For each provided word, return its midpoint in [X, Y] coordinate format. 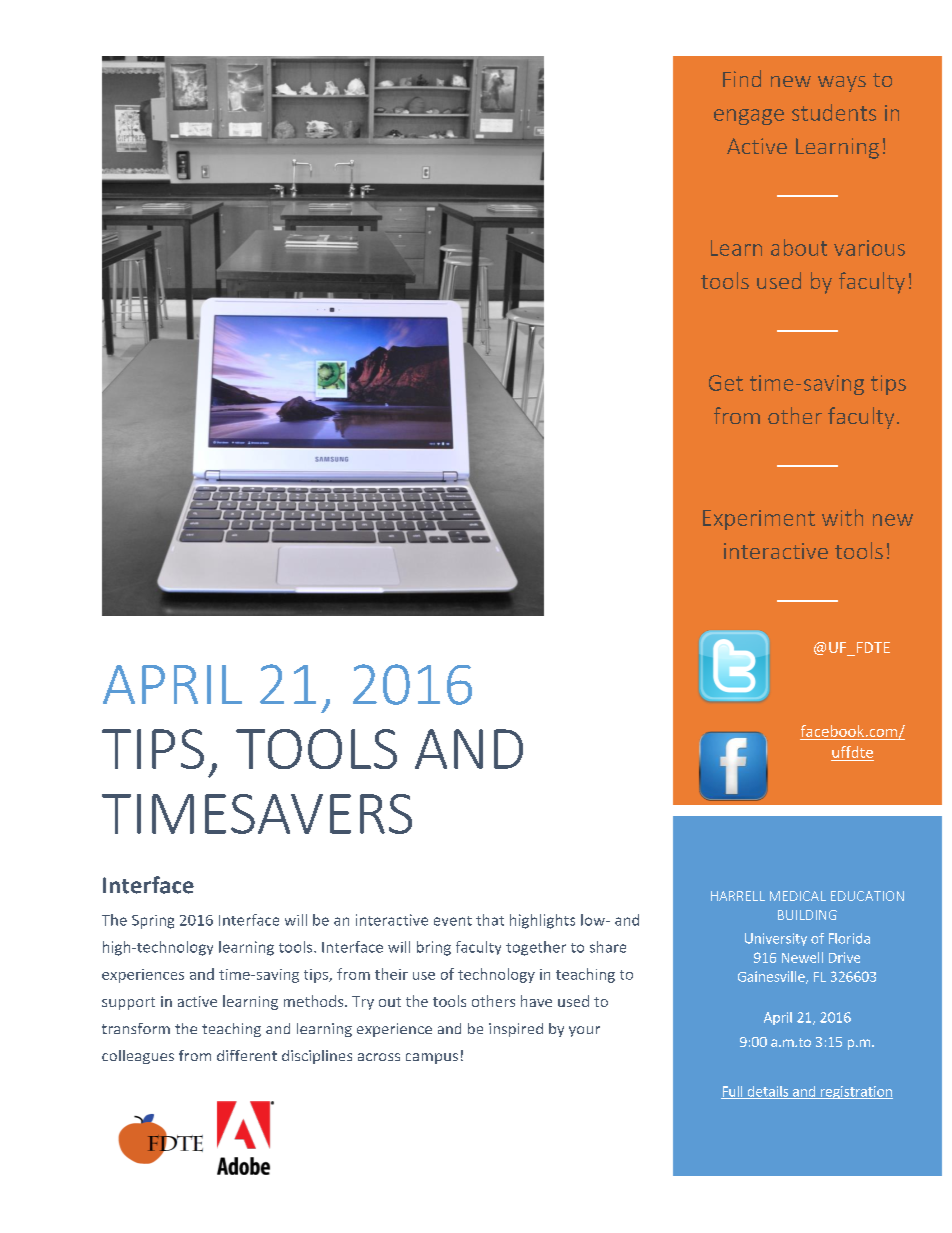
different [247, 1055]
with [842, 517]
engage [749, 117]
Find [742, 78]
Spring [153, 922]
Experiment [759, 520]
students [834, 112]
